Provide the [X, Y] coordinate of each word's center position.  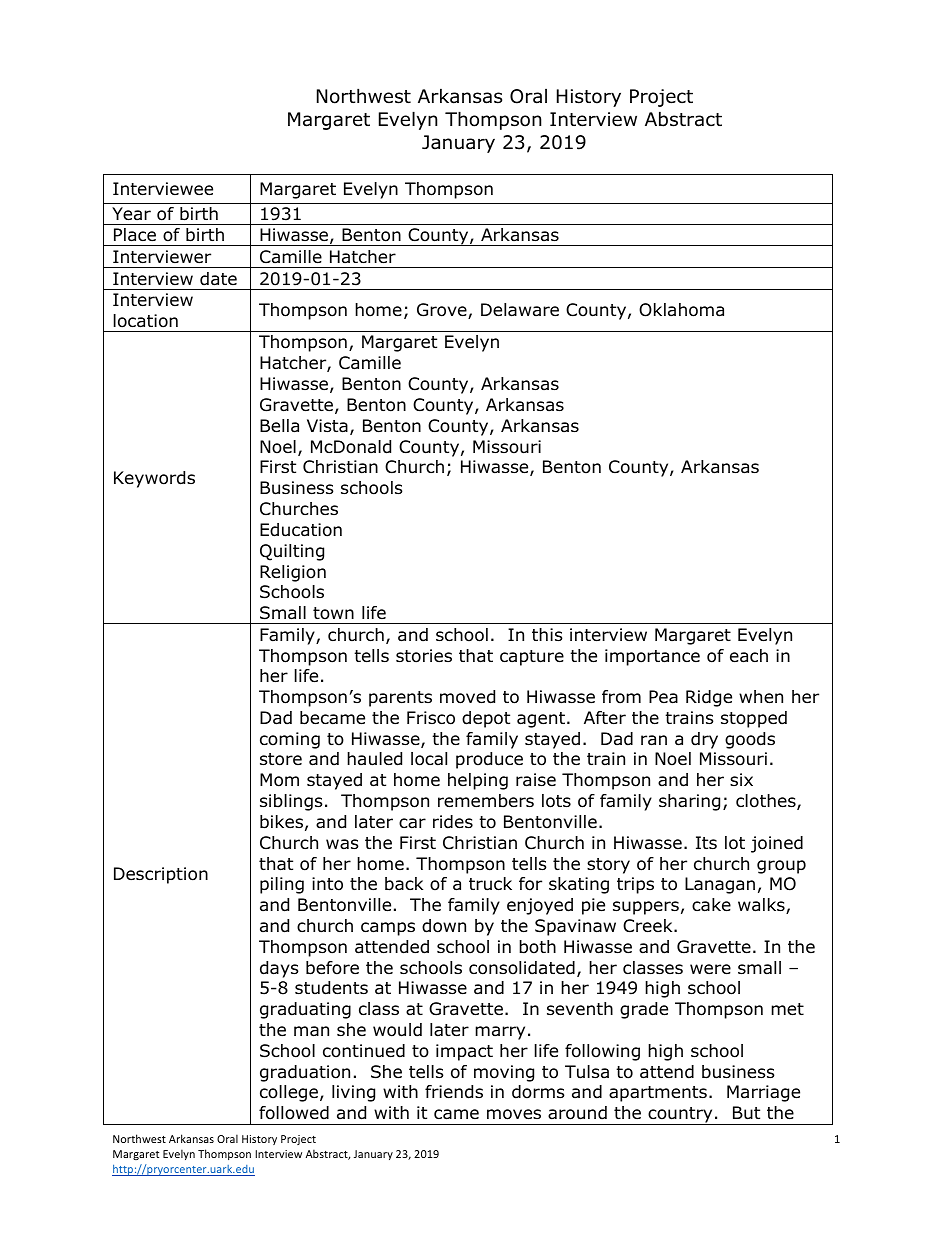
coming [290, 740]
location [146, 321]
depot [486, 719]
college [289, 1093]
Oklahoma [681, 310]
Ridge [709, 698]
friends [454, 1092]
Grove [443, 311]
